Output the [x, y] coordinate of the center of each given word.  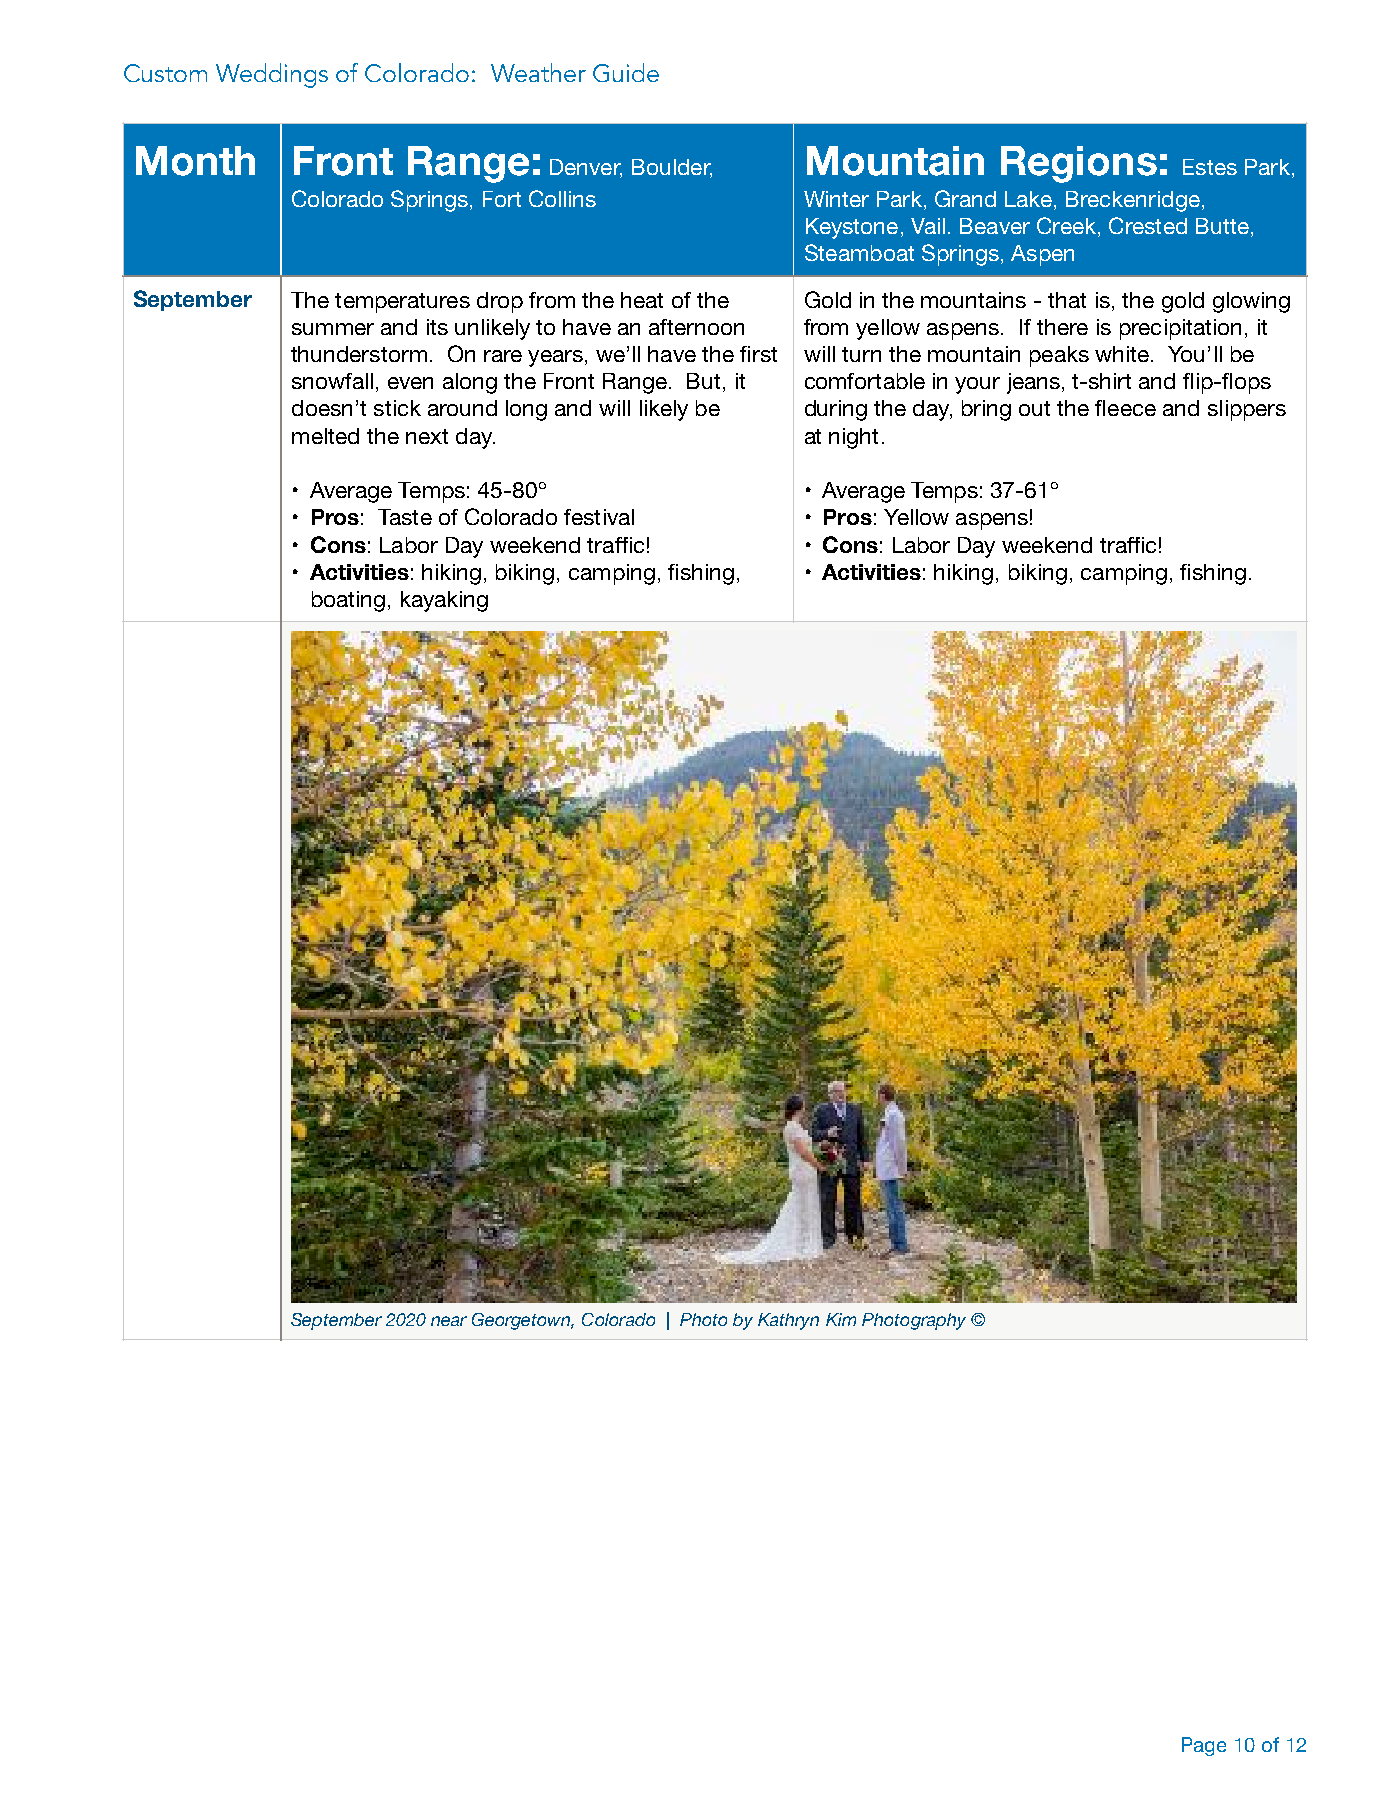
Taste [405, 517]
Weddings [272, 75]
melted [325, 436]
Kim [841, 1319]
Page [1204, 1746]
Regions [1079, 164]
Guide [626, 72]
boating [348, 601]
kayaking [444, 601]
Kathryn [788, 1321]
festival [599, 517]
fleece [1125, 408]
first [758, 354]
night [853, 438]
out [1034, 408]
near [449, 1321]
